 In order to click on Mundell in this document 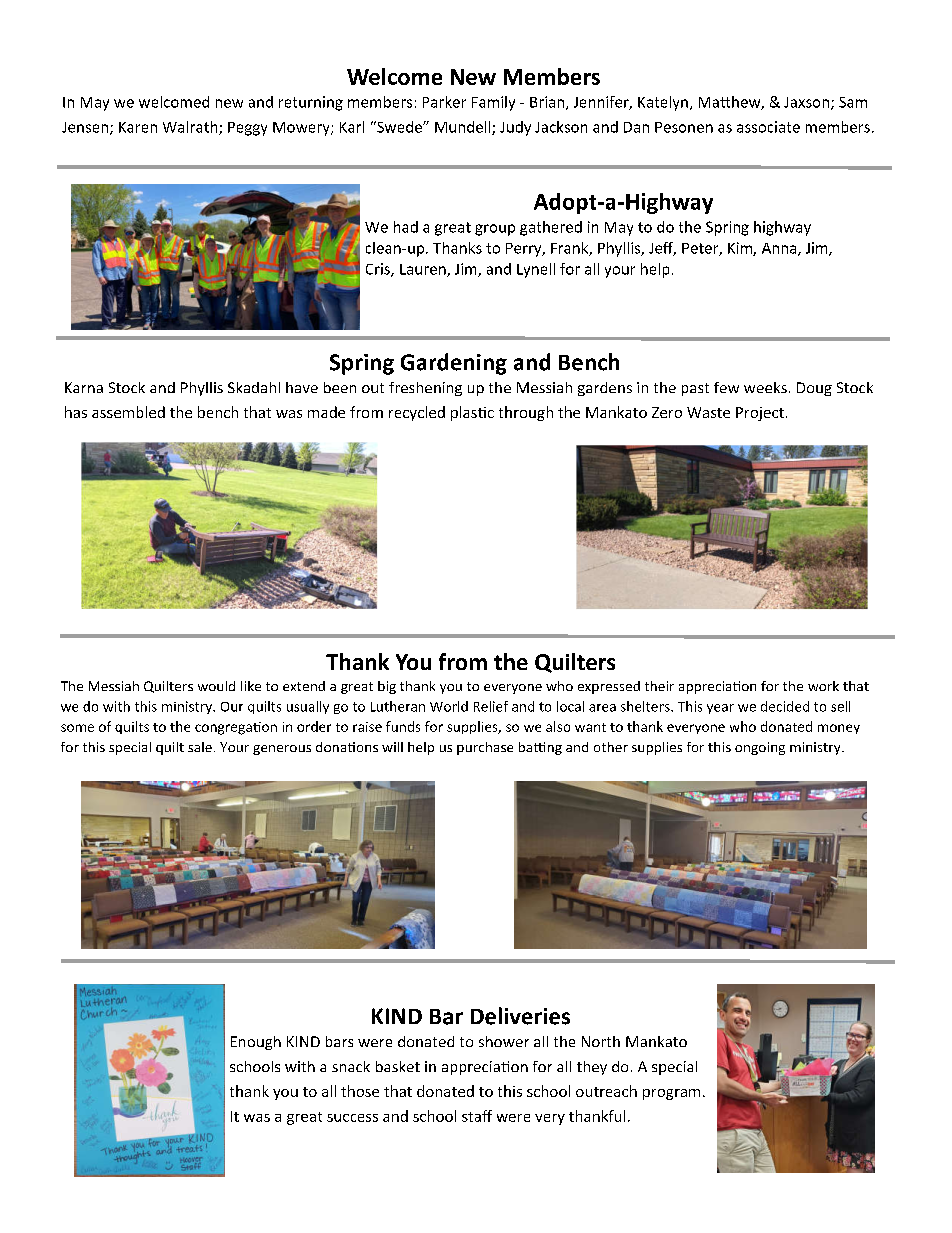, I will do `click(464, 128)`.
